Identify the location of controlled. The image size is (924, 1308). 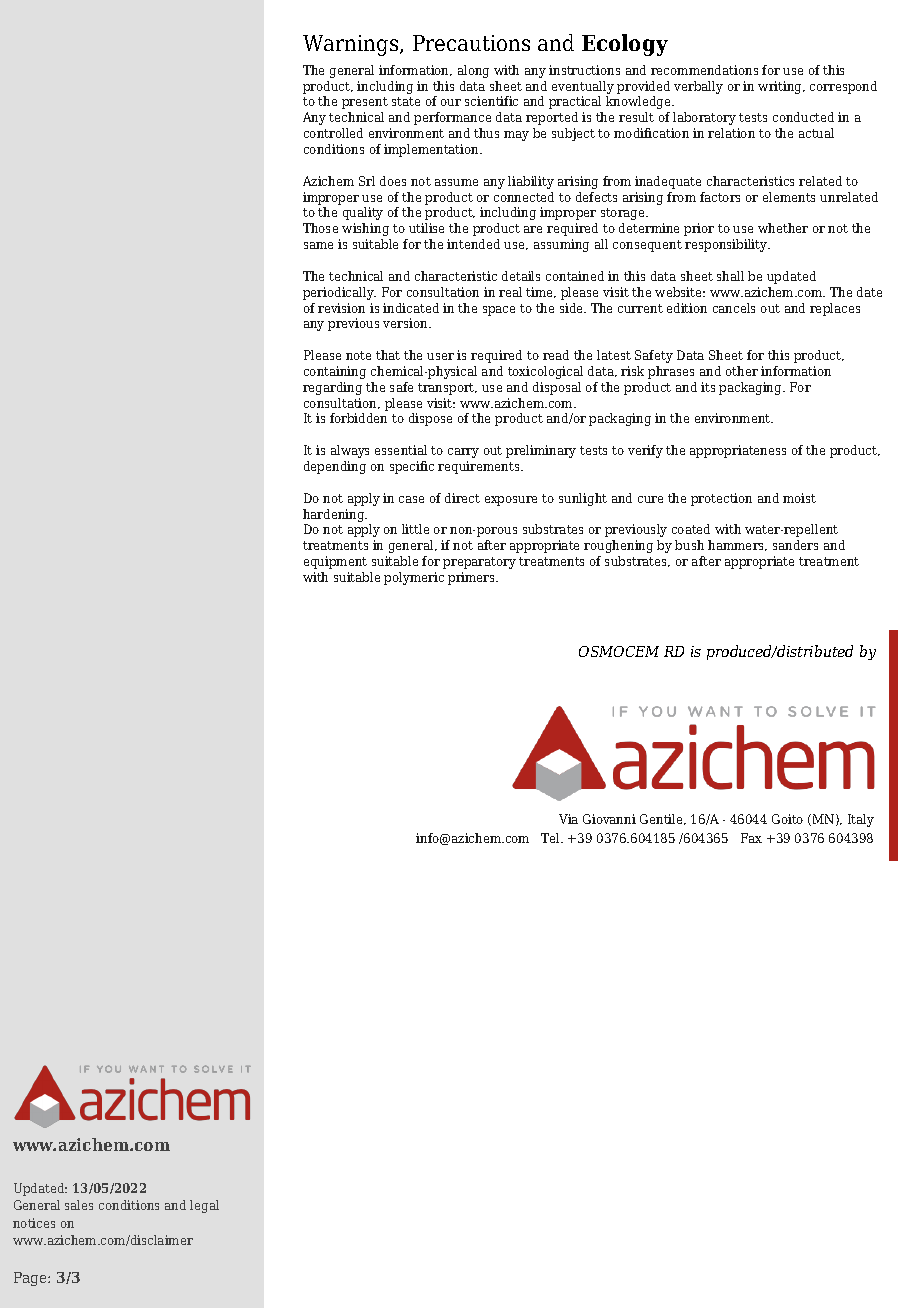
(333, 133).
